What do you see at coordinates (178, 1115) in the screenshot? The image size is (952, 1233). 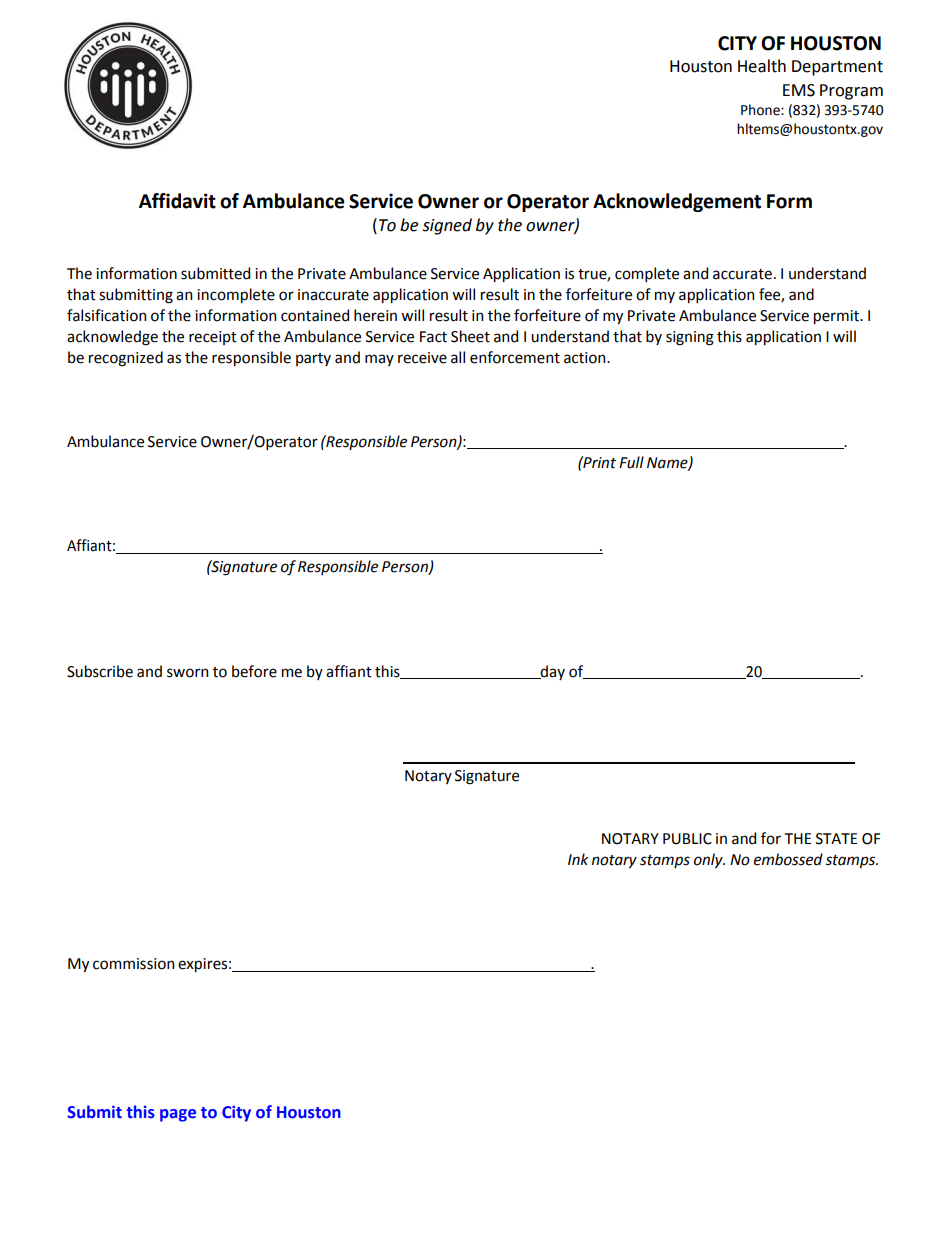 I see `page` at bounding box center [178, 1115].
